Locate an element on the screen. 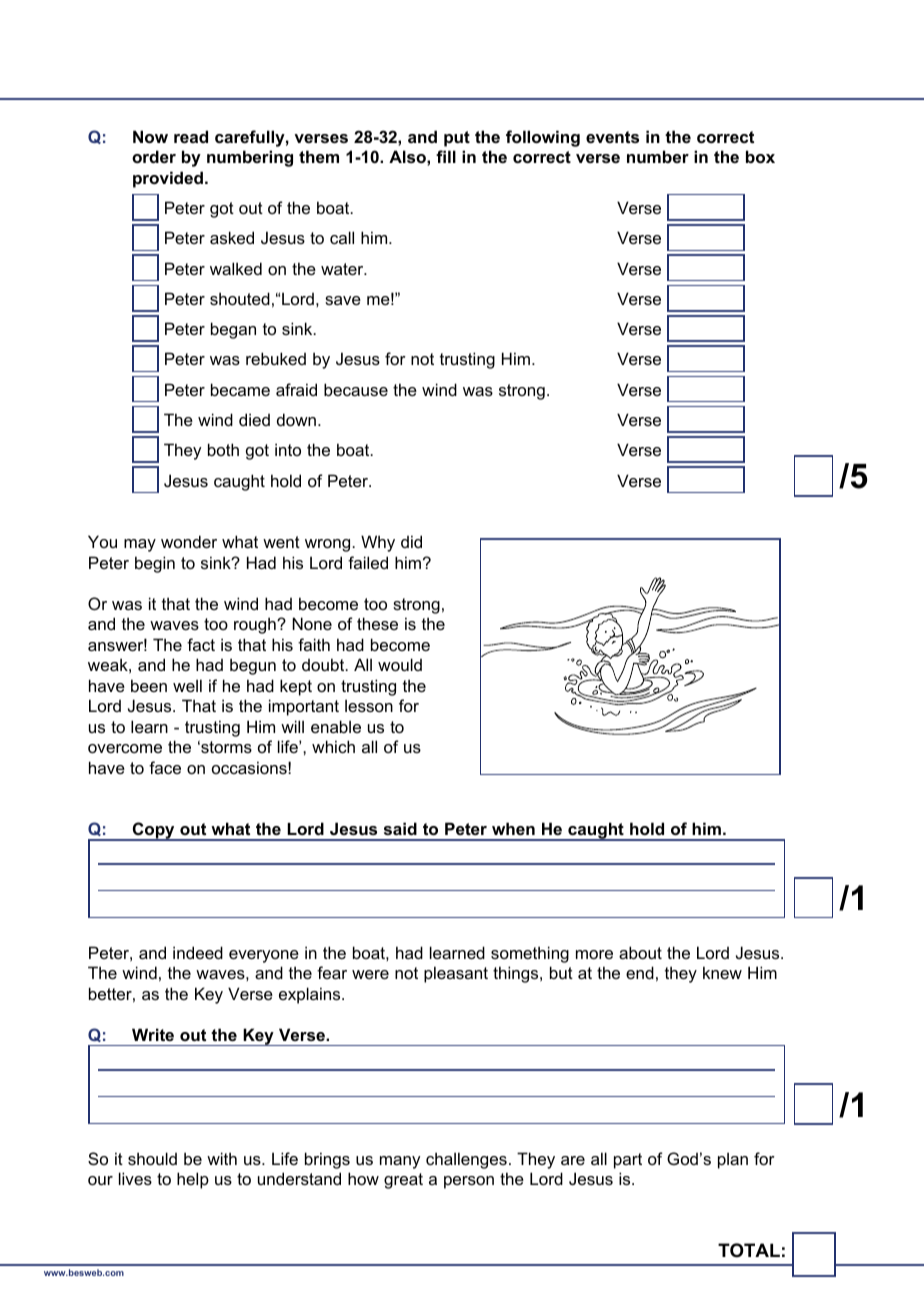  about is located at coordinates (640, 952).
